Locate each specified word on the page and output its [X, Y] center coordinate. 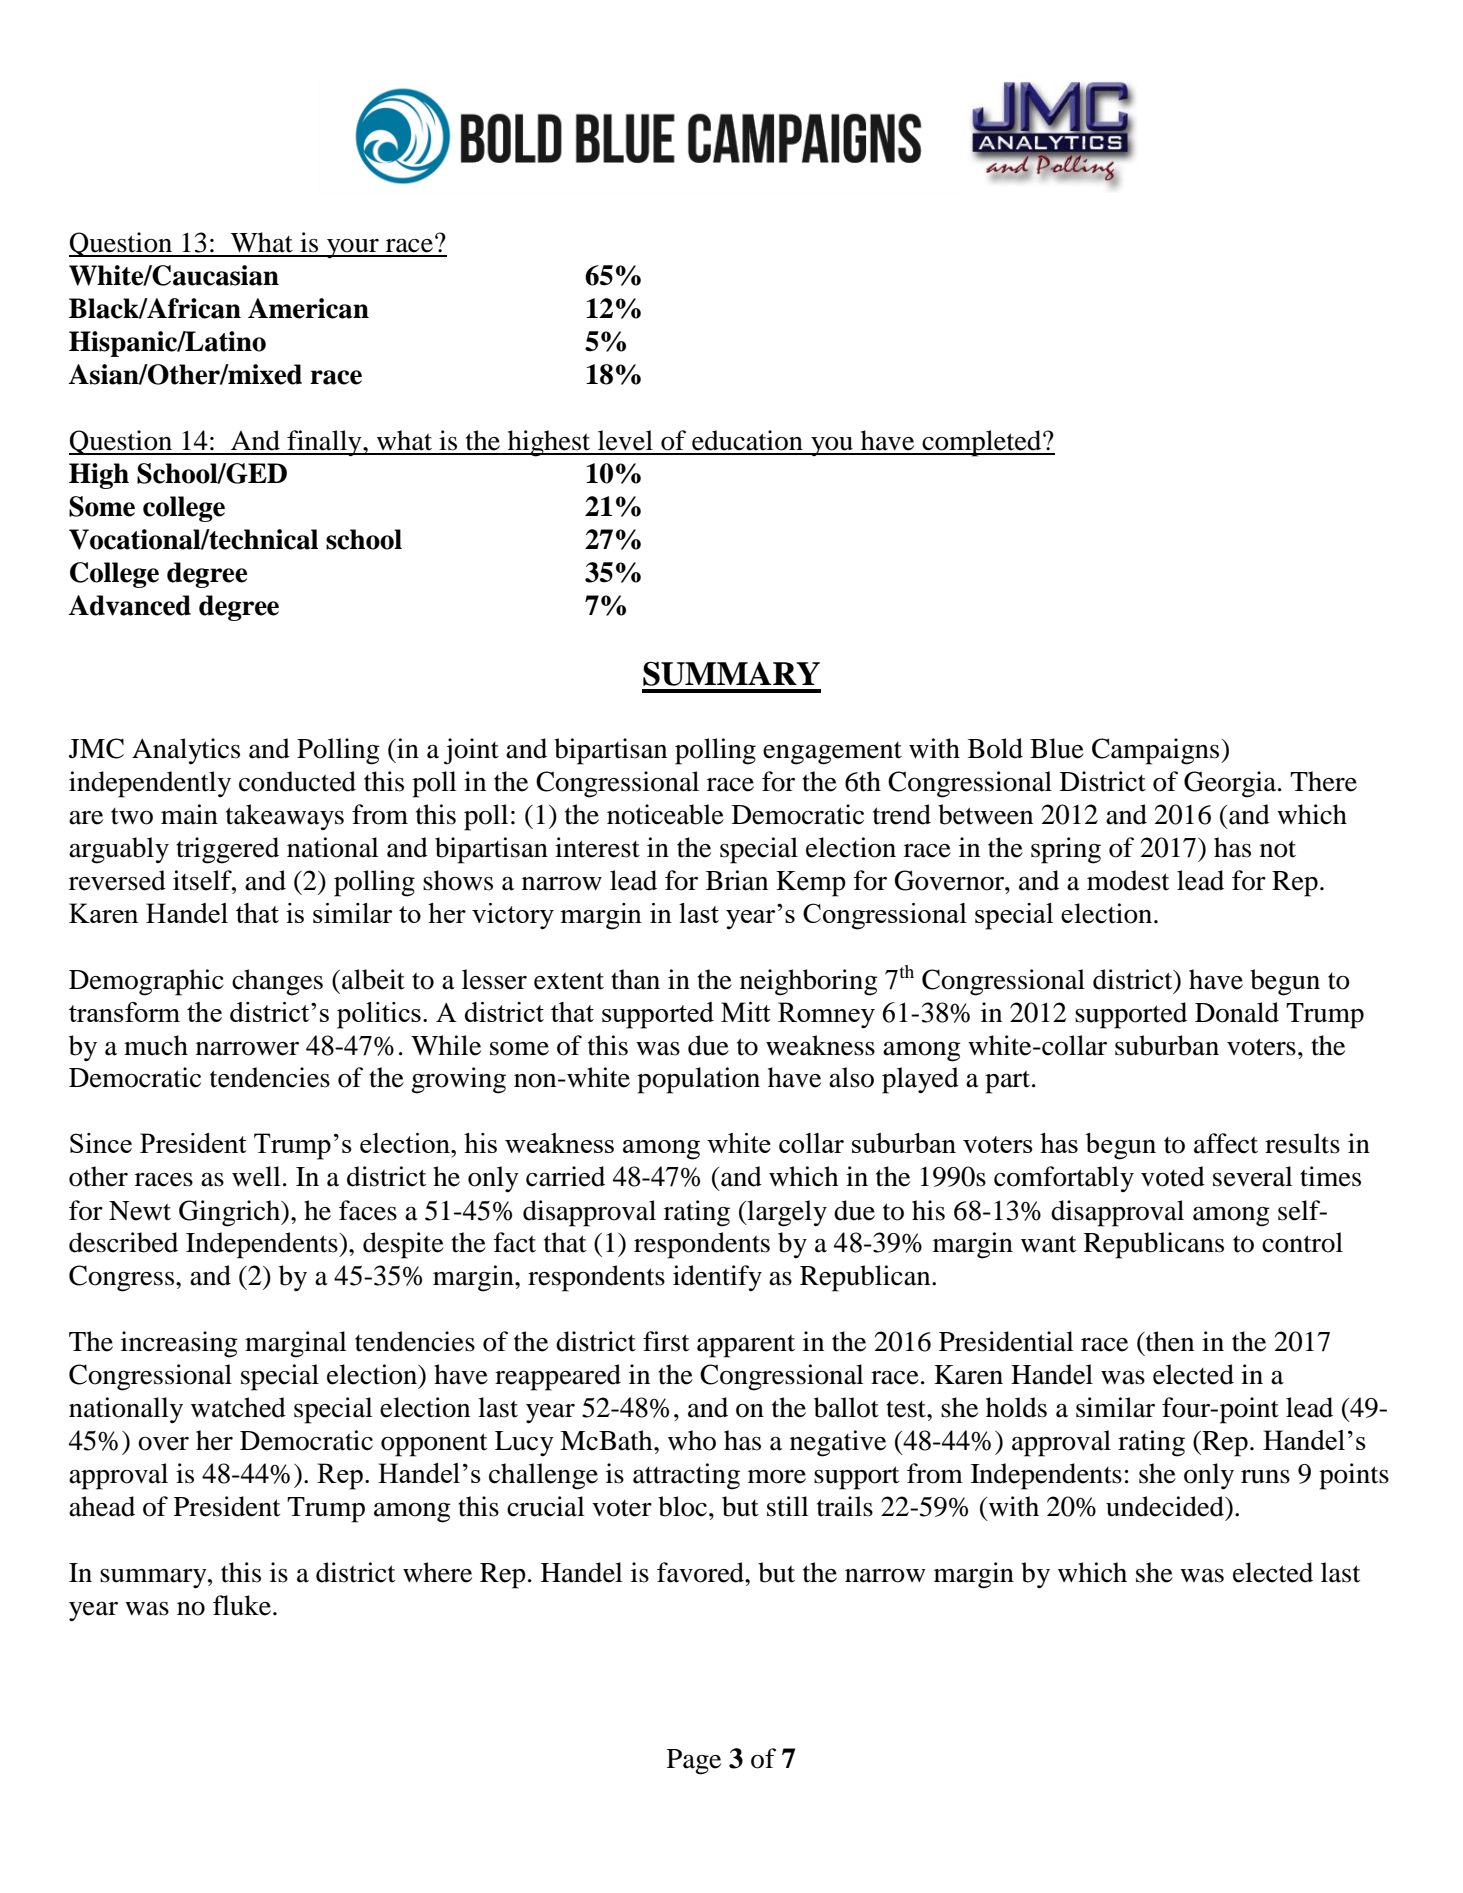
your [353, 249]
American [308, 308]
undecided [1166, 1506]
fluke [243, 1605]
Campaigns [1157, 751]
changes [277, 982]
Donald [1237, 1012]
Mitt [746, 1012]
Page [694, 1762]
